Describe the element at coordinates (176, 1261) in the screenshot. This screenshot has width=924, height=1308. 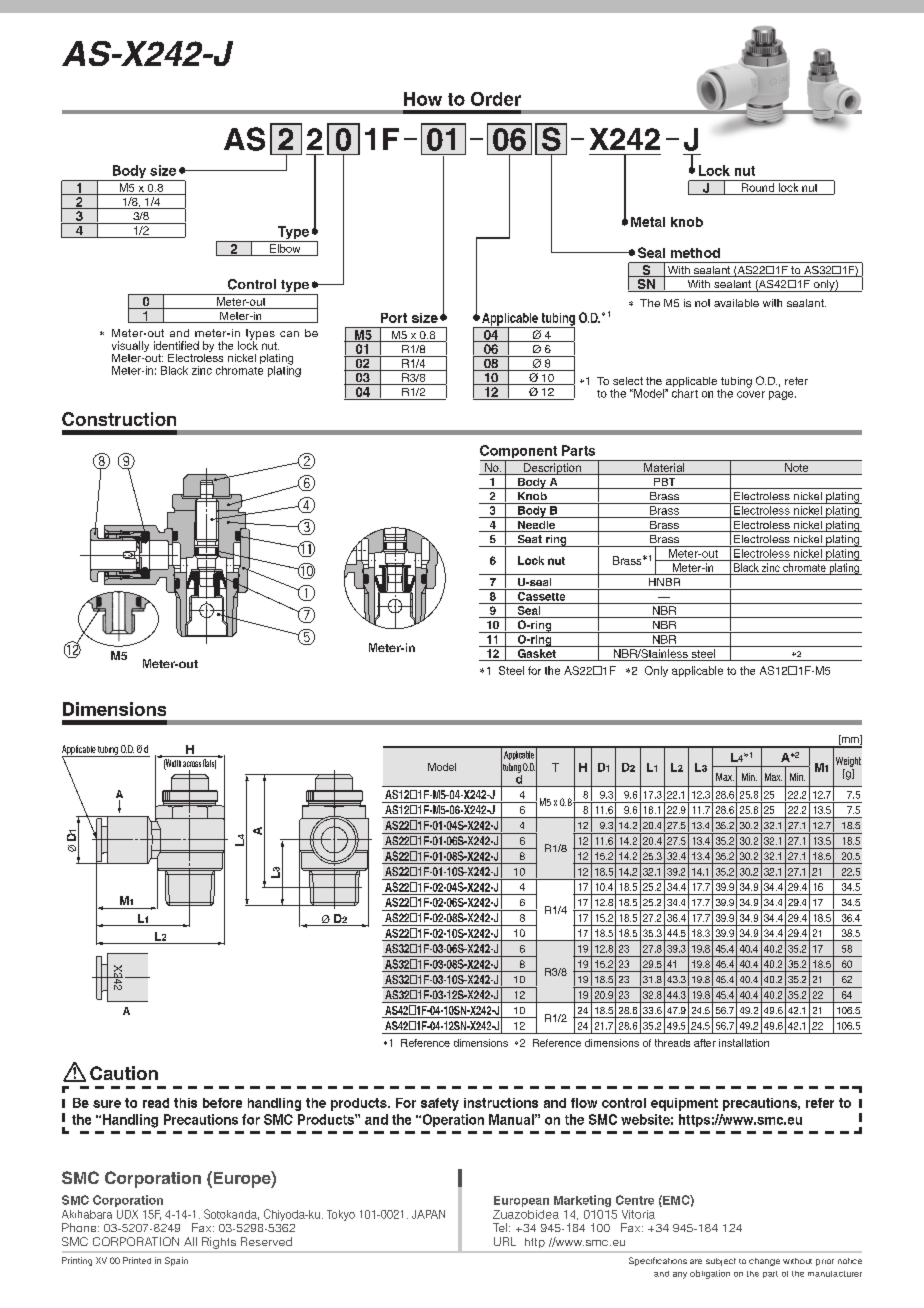
I see `Spain` at that location.
